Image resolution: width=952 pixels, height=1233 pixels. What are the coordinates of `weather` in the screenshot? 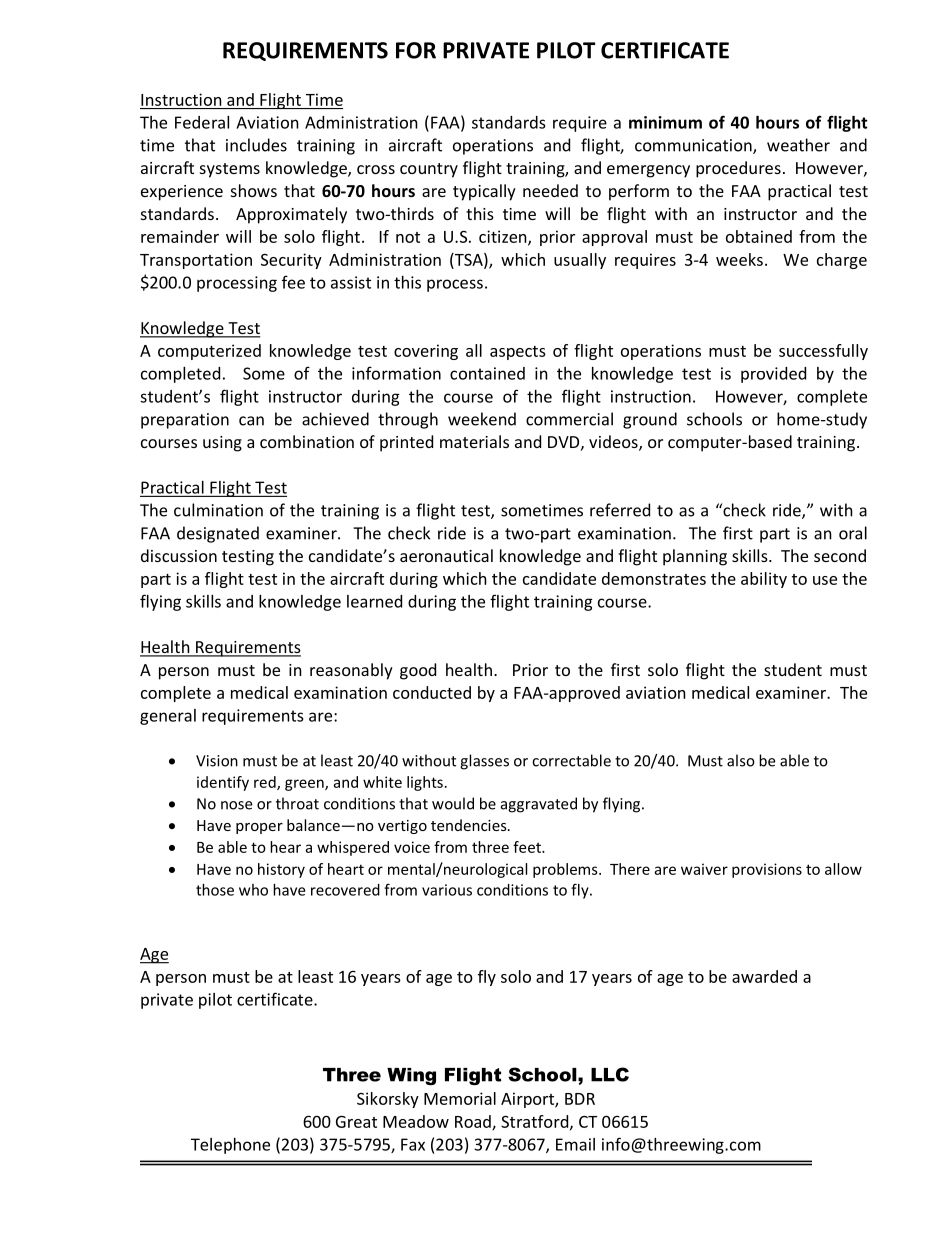 It's located at (798, 145).
